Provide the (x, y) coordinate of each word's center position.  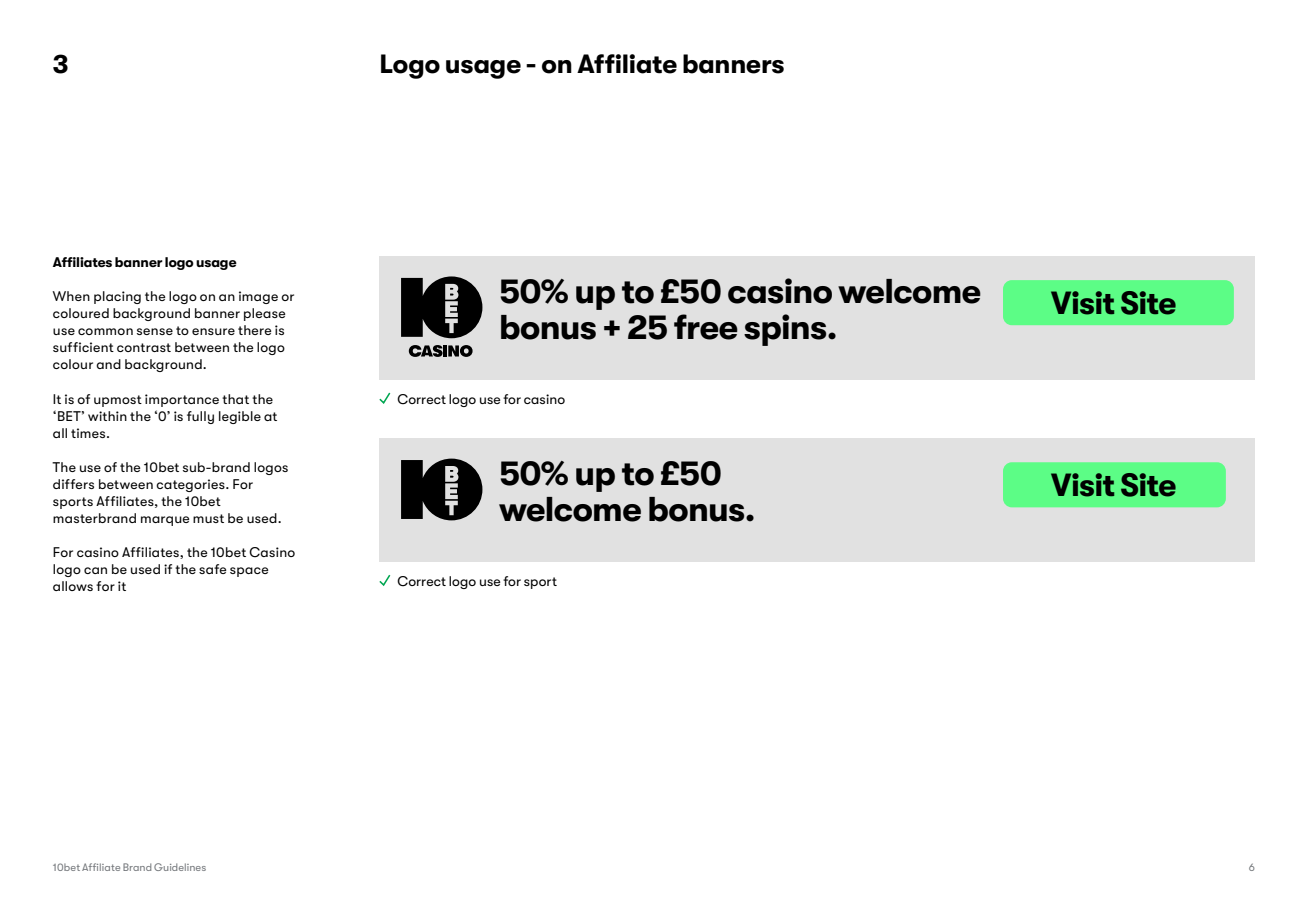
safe (212, 569)
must (208, 518)
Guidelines (180, 867)
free (706, 327)
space (249, 572)
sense (155, 331)
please (264, 314)
